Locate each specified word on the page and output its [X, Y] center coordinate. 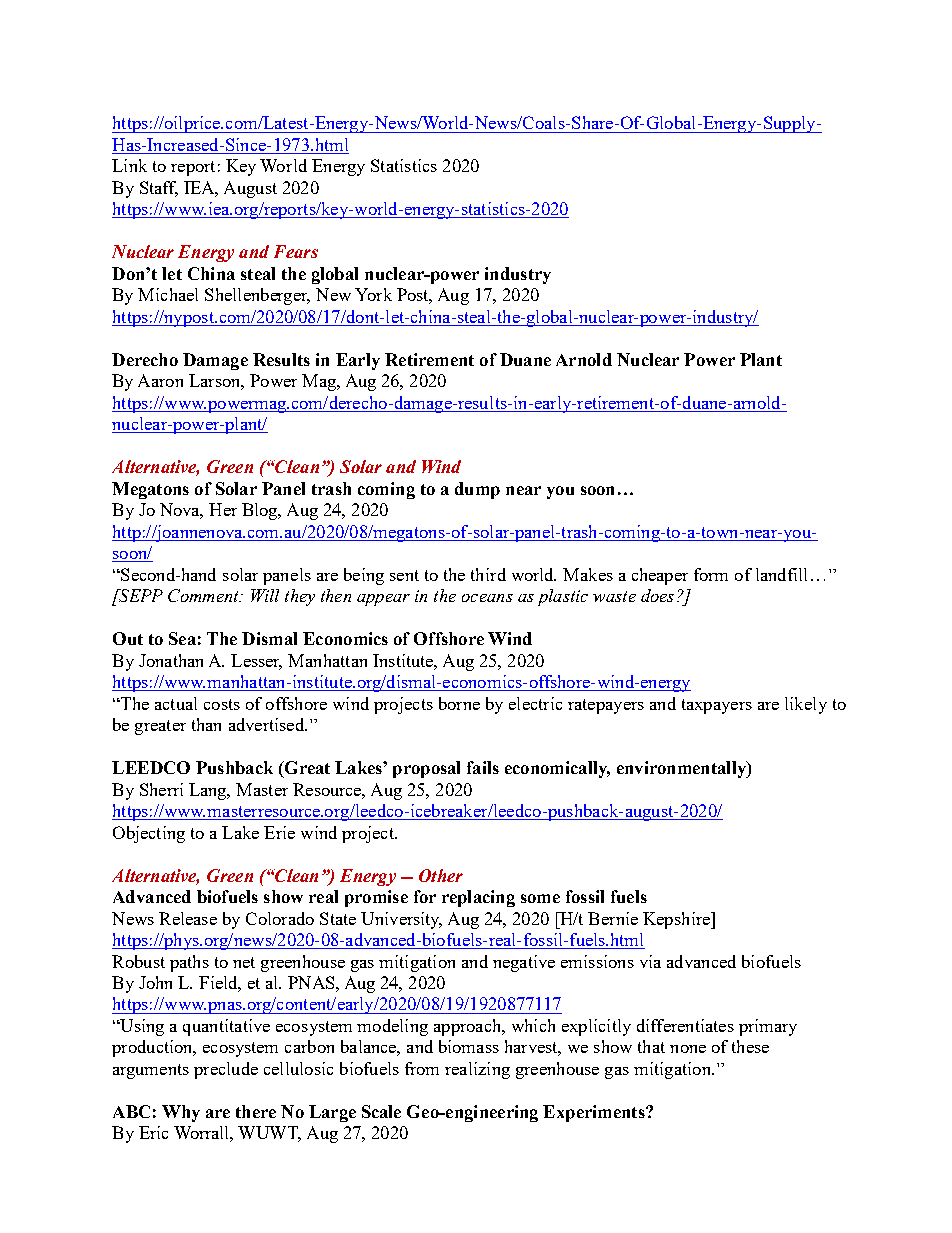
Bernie [613, 918]
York [373, 294]
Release [188, 918]
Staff [159, 189]
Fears [296, 251]
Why [181, 1113]
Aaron [160, 380]
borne [459, 703]
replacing [478, 898]
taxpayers [717, 706]
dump [477, 490]
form [711, 574]
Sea [182, 638]
